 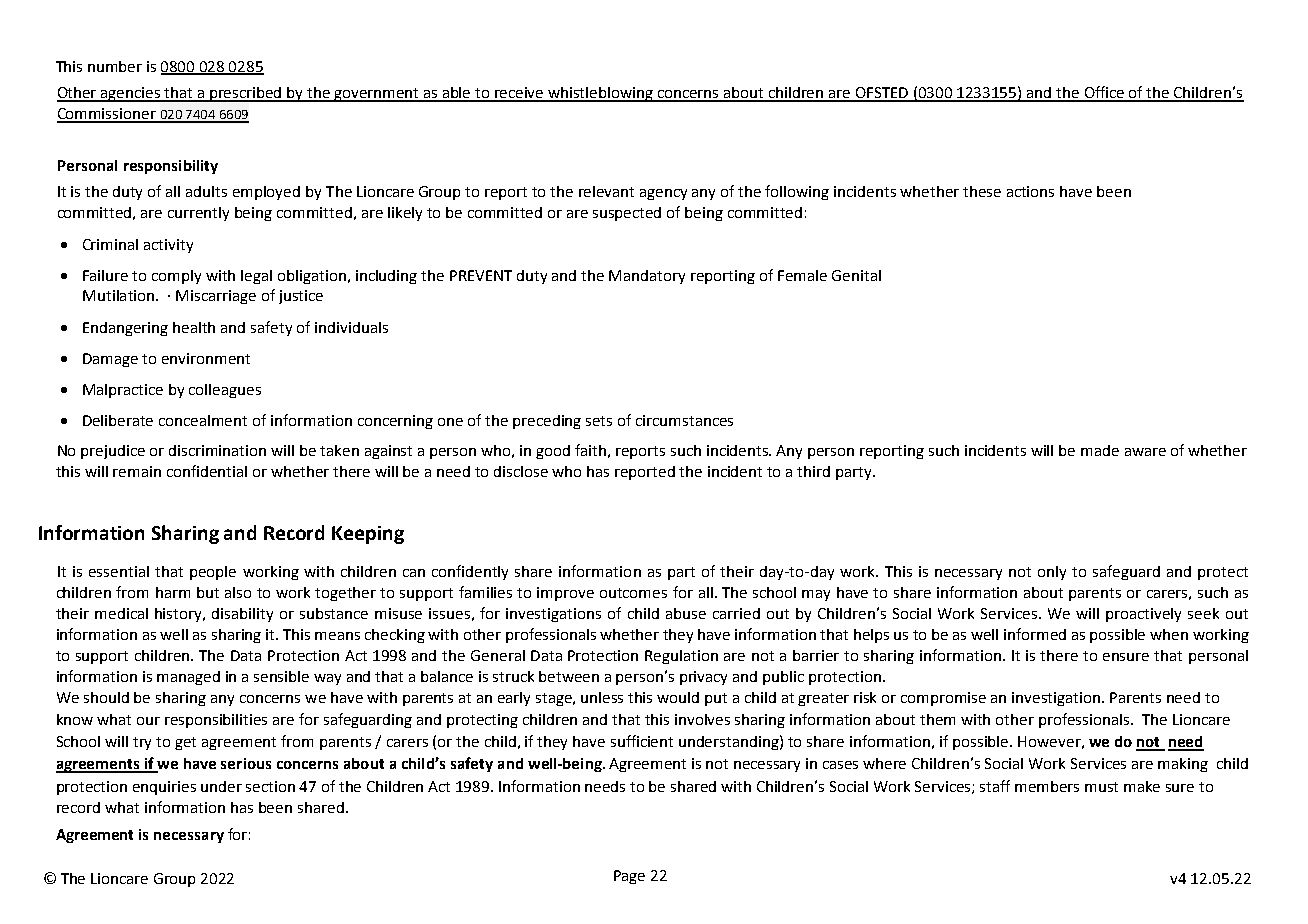 What do you see at coordinates (164, 788) in the screenshot?
I see `enquiries` at bounding box center [164, 788].
